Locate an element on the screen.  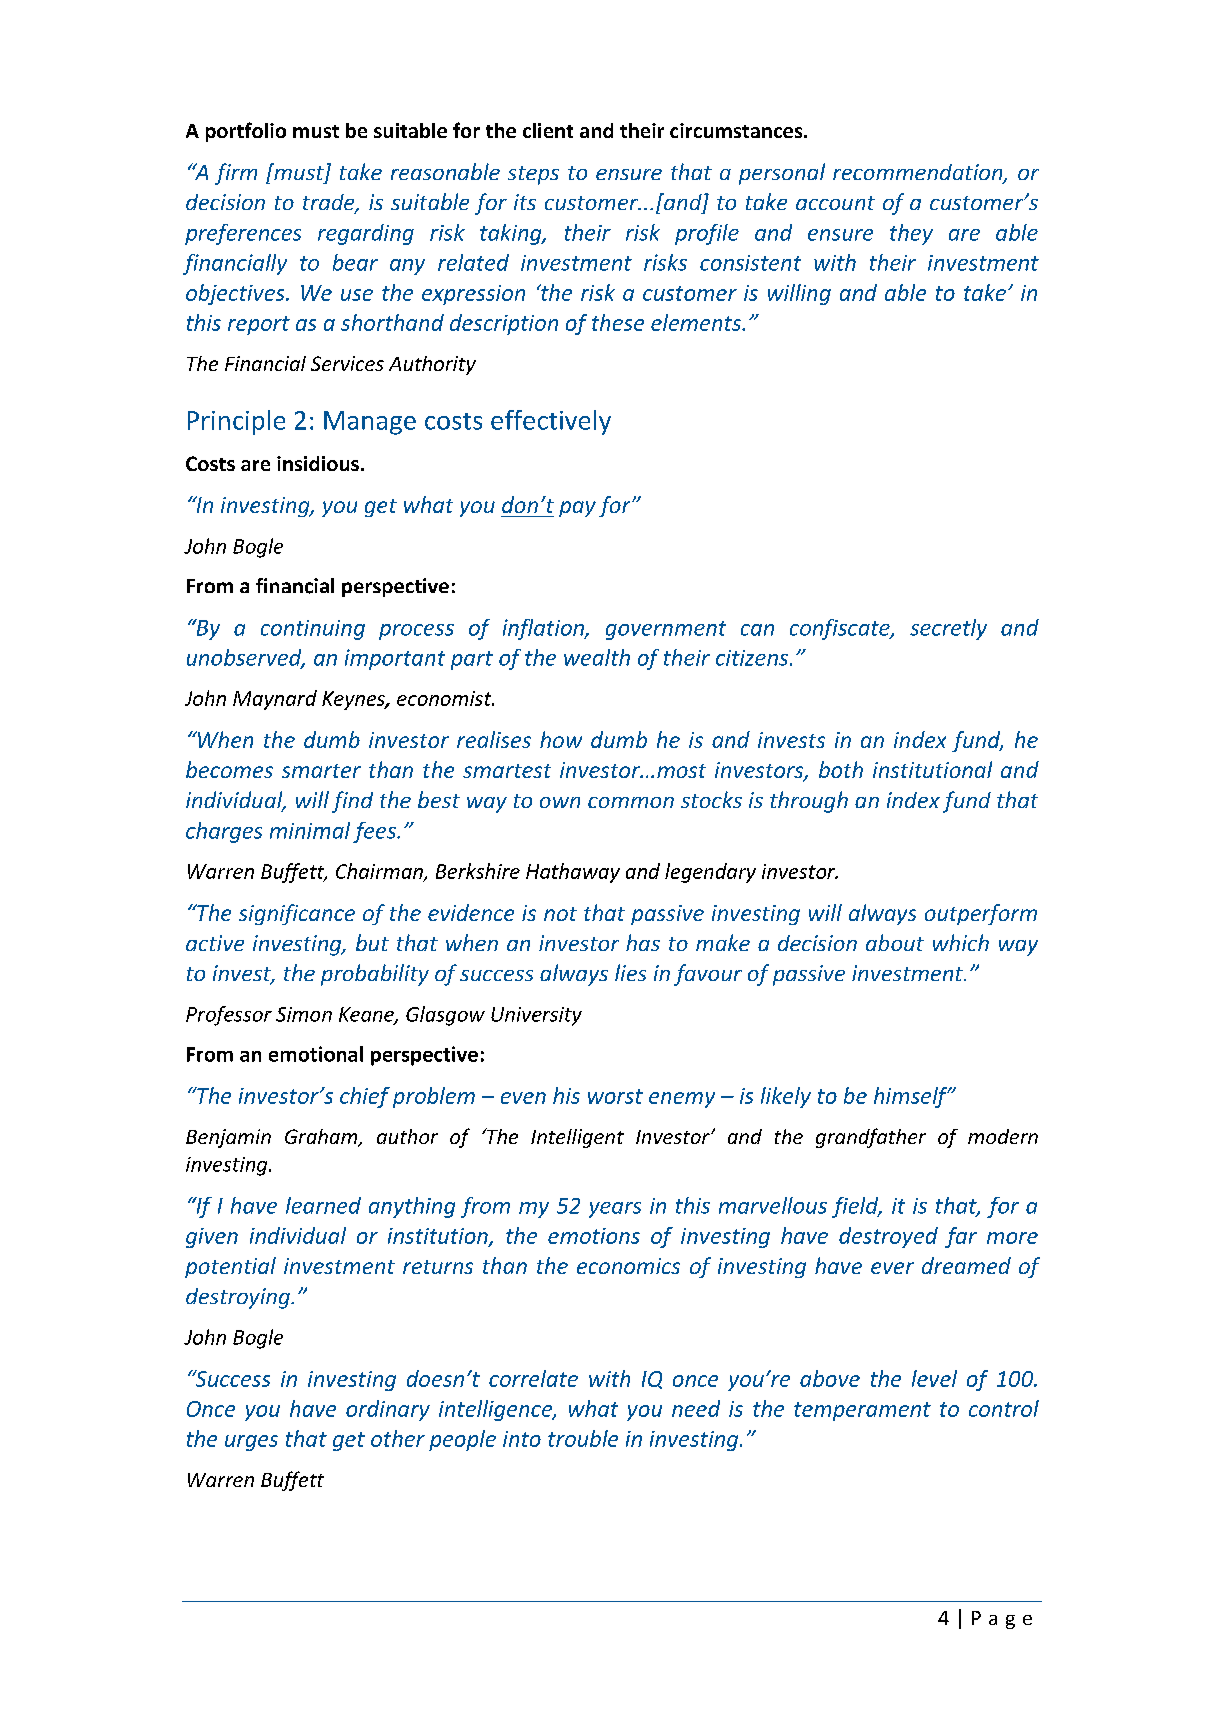
trade is located at coordinates (330, 203).
